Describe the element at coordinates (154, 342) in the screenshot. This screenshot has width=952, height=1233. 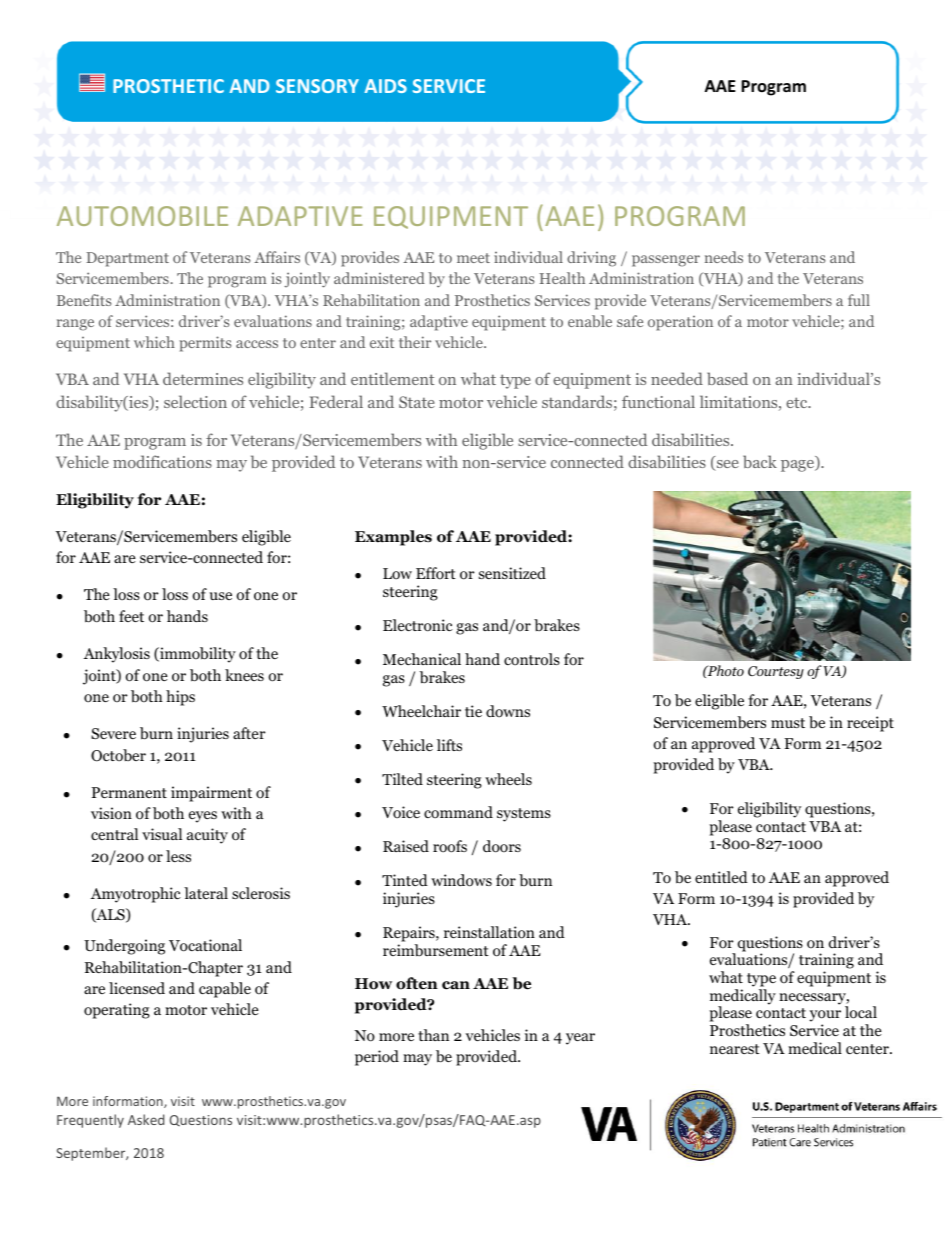
I see `which` at that location.
